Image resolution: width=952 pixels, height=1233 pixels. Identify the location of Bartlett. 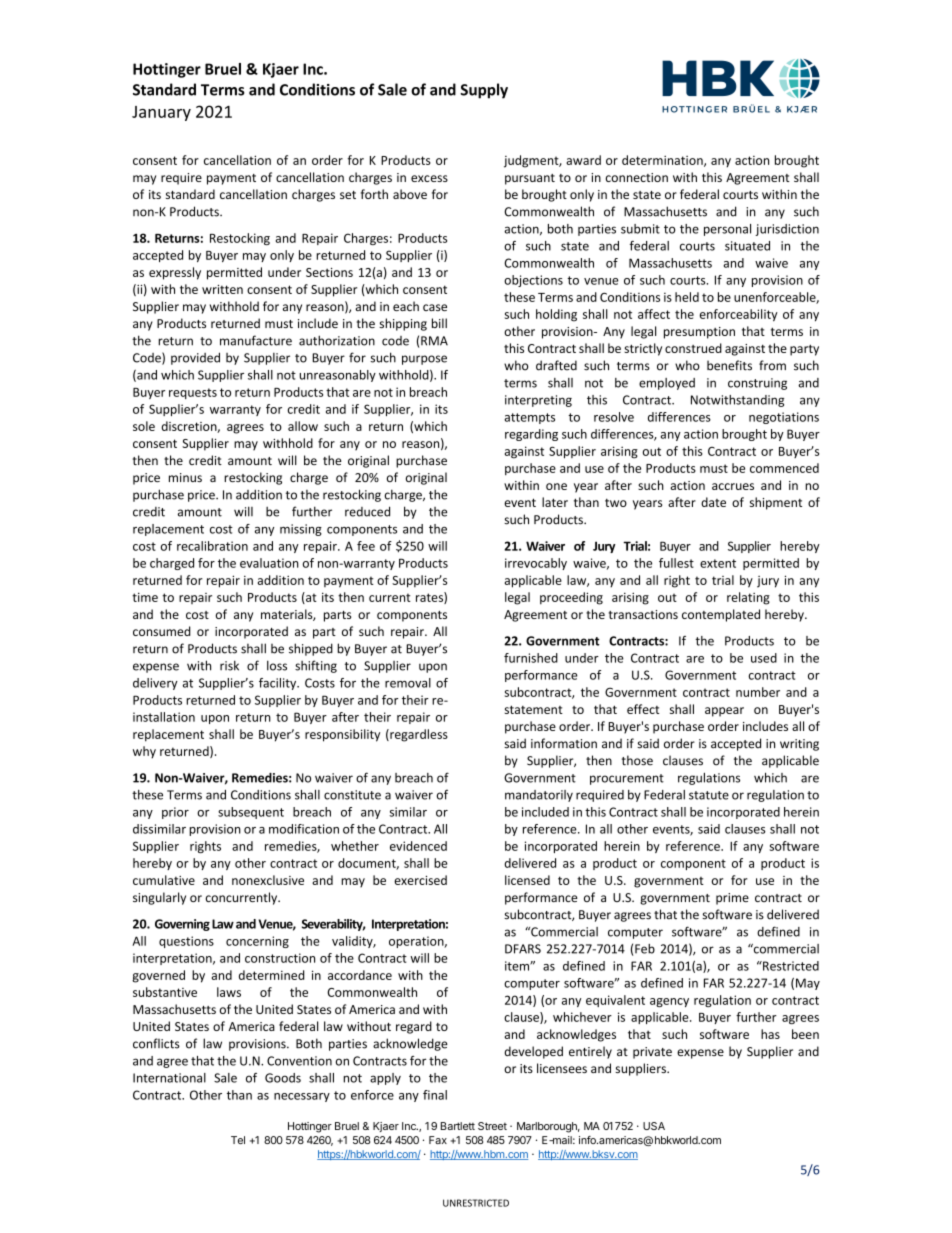
(458, 1126).
